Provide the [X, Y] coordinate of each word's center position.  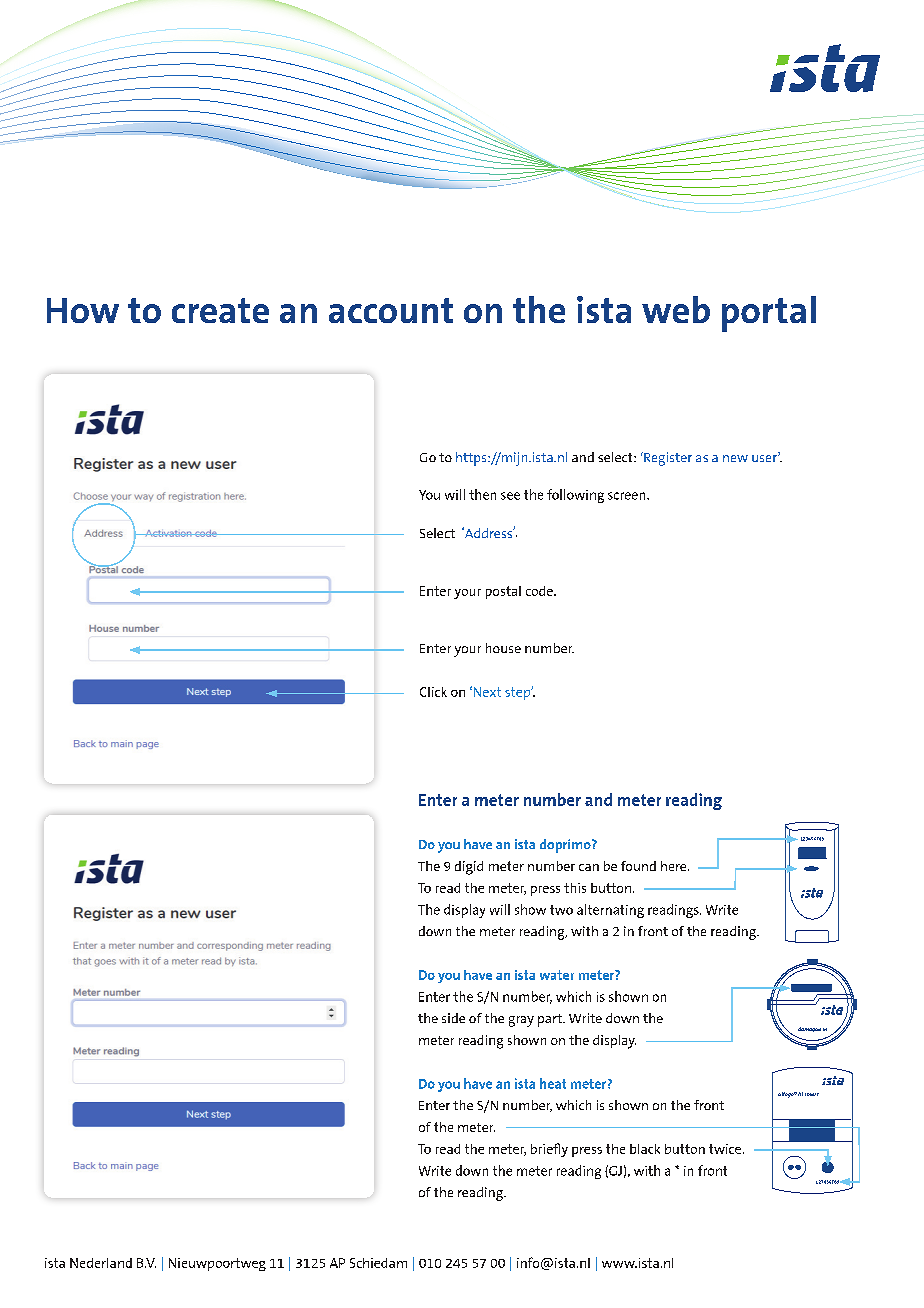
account [391, 310]
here [675, 866]
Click [433, 692]
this [575, 888]
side [453, 1018]
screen [628, 496]
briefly [549, 1150]
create [220, 310]
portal [769, 314]
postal [503, 592]
